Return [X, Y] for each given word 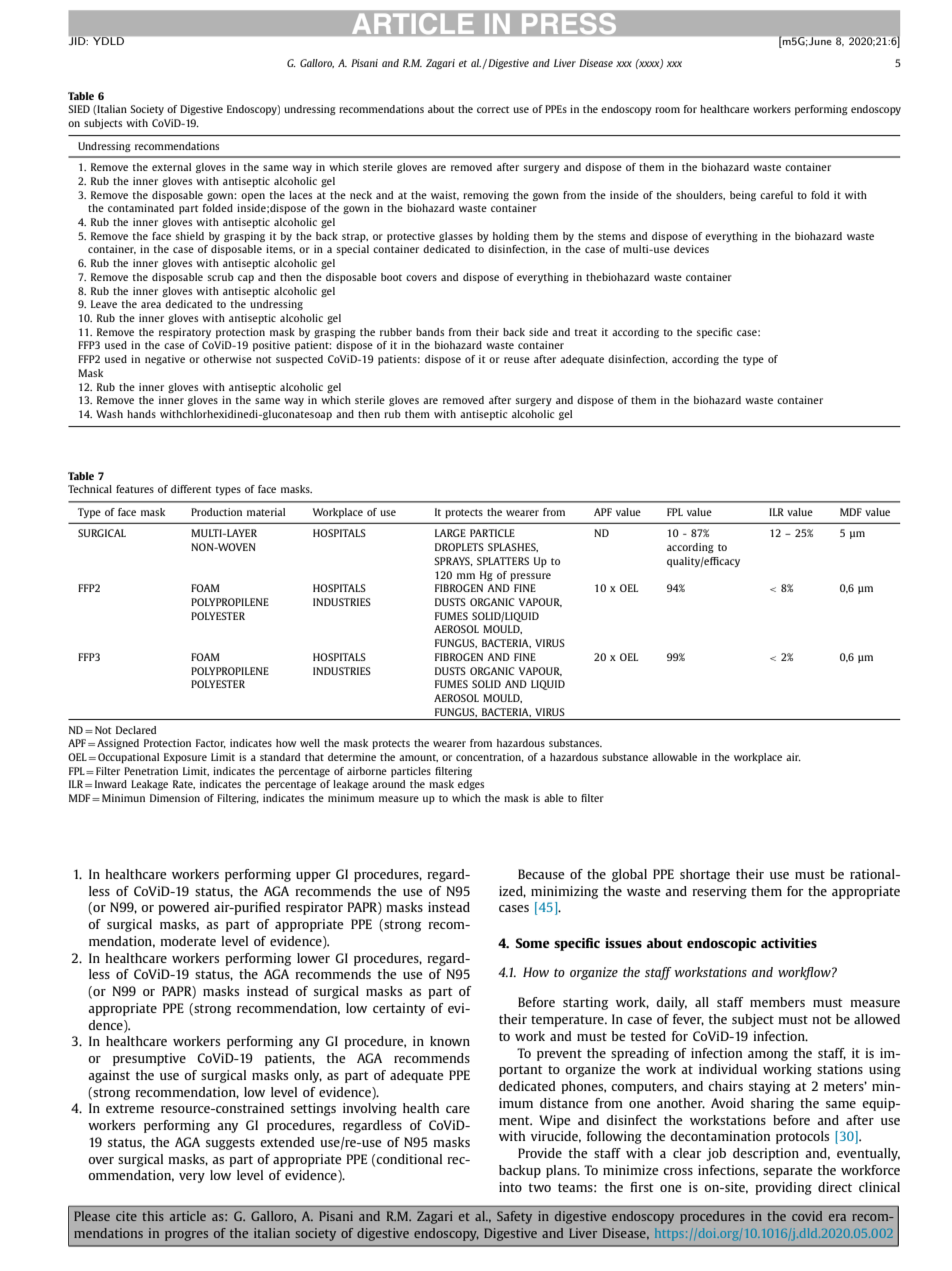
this [153, 1216]
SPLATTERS [503, 561]
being [743, 196]
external [171, 167]
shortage [705, 875]
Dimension [175, 798]
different [191, 489]
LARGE [450, 533]
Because [541, 874]
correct [493, 109]
